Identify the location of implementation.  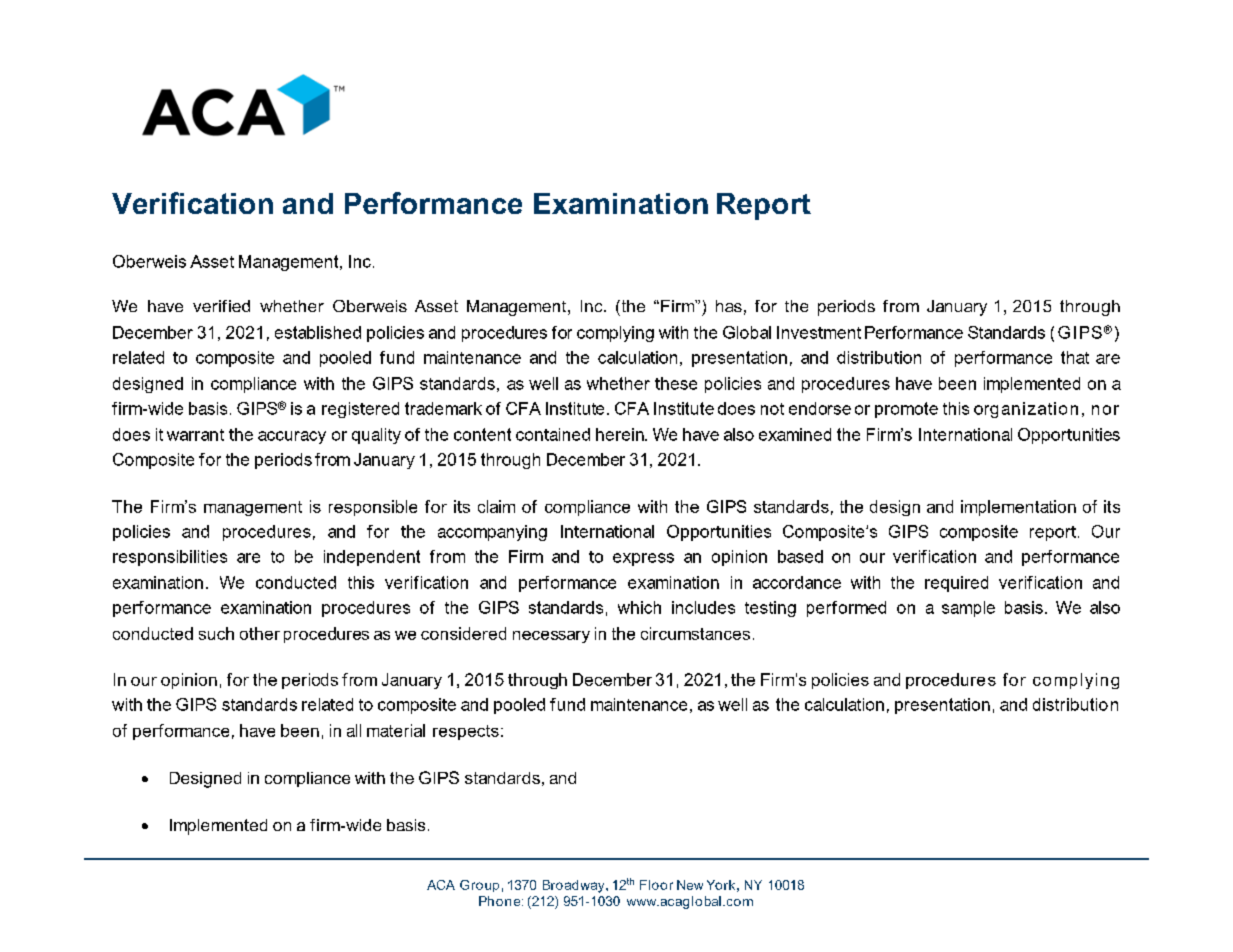
(1018, 508).
